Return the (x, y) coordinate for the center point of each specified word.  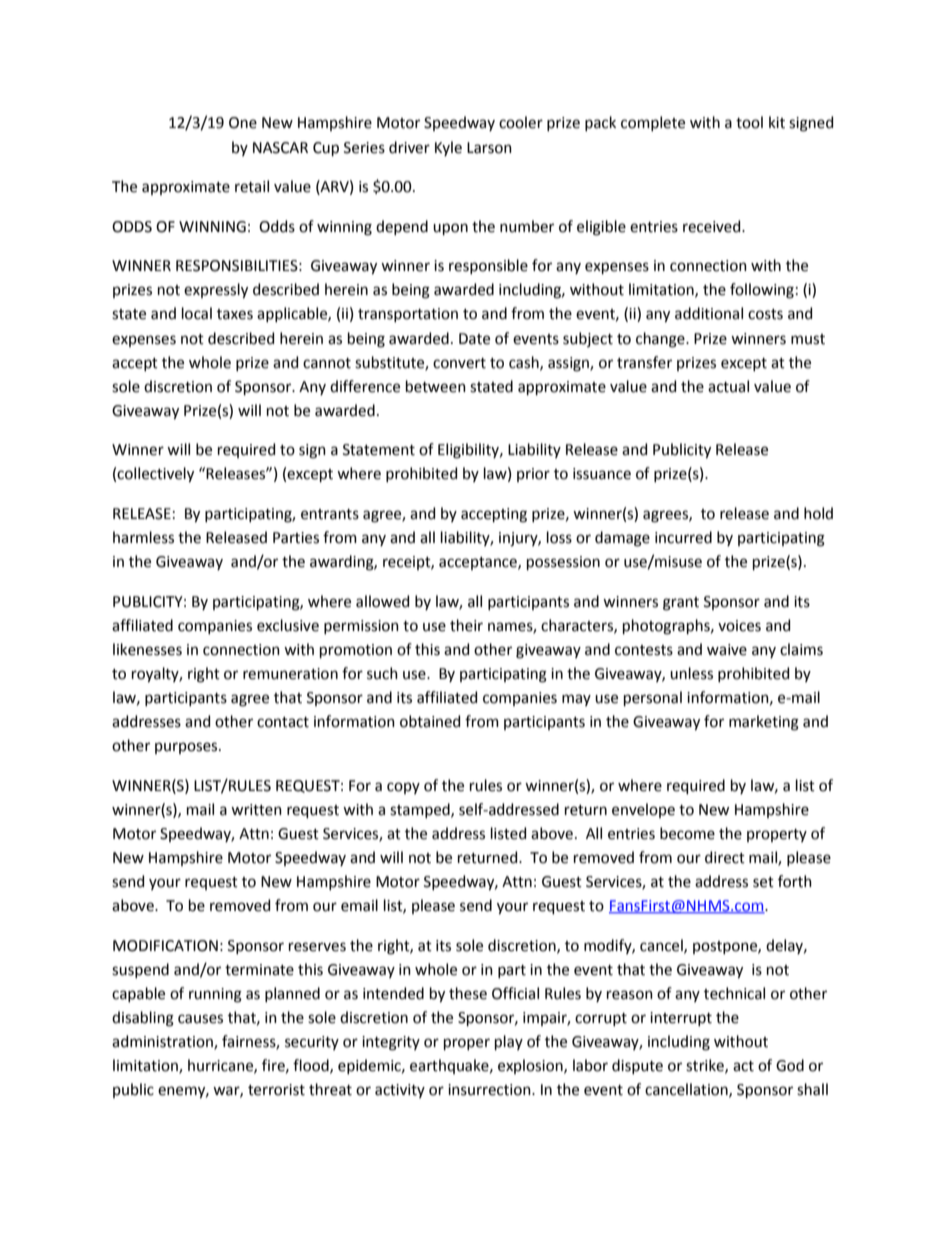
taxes (235, 314)
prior (533, 475)
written (256, 810)
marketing (764, 723)
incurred (683, 537)
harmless (143, 537)
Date (474, 339)
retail (252, 186)
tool (749, 122)
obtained (430, 721)
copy (403, 788)
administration (163, 1042)
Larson (489, 148)
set (763, 882)
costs (765, 314)
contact (283, 722)
